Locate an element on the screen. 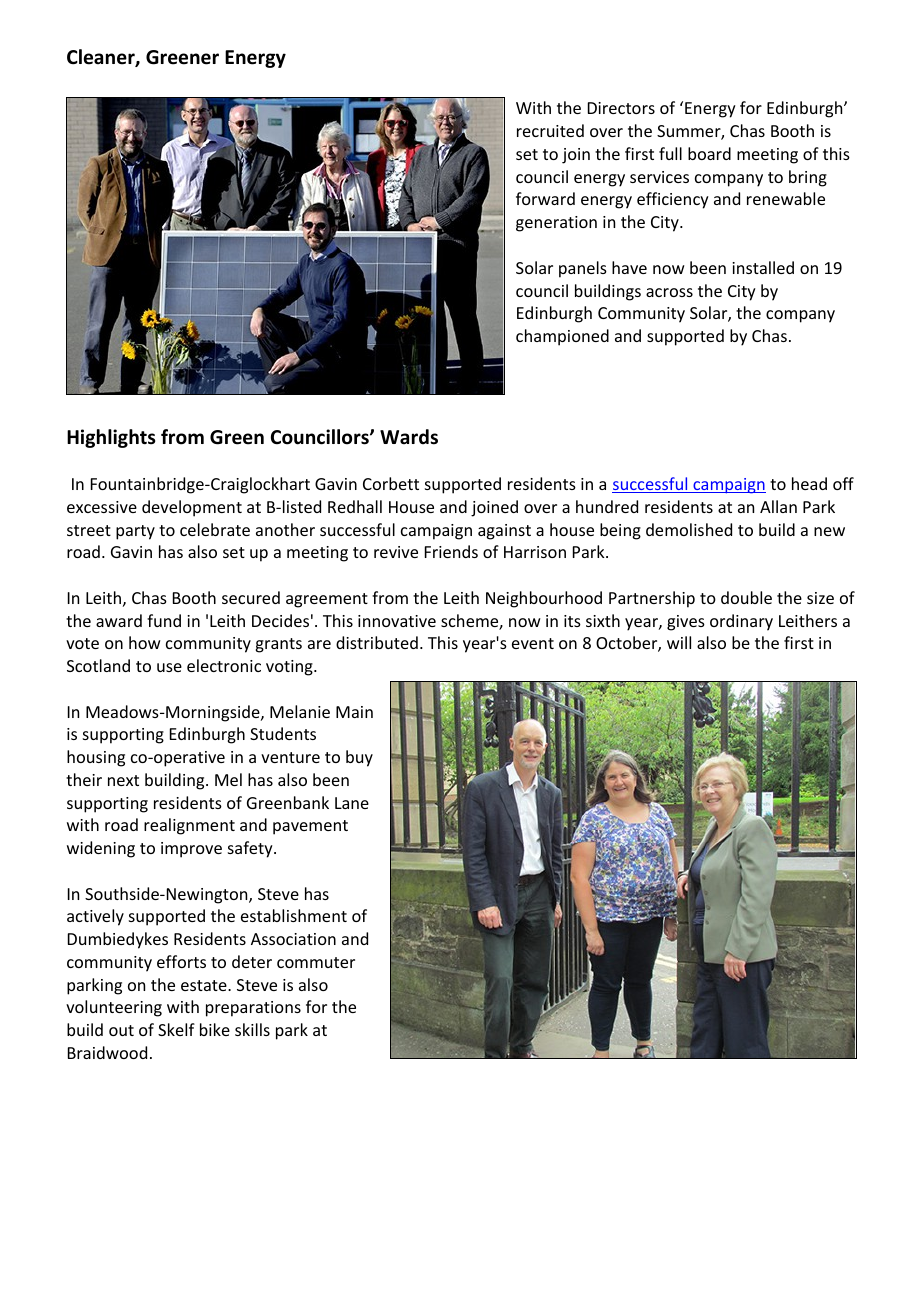  recruited is located at coordinates (550, 130).
